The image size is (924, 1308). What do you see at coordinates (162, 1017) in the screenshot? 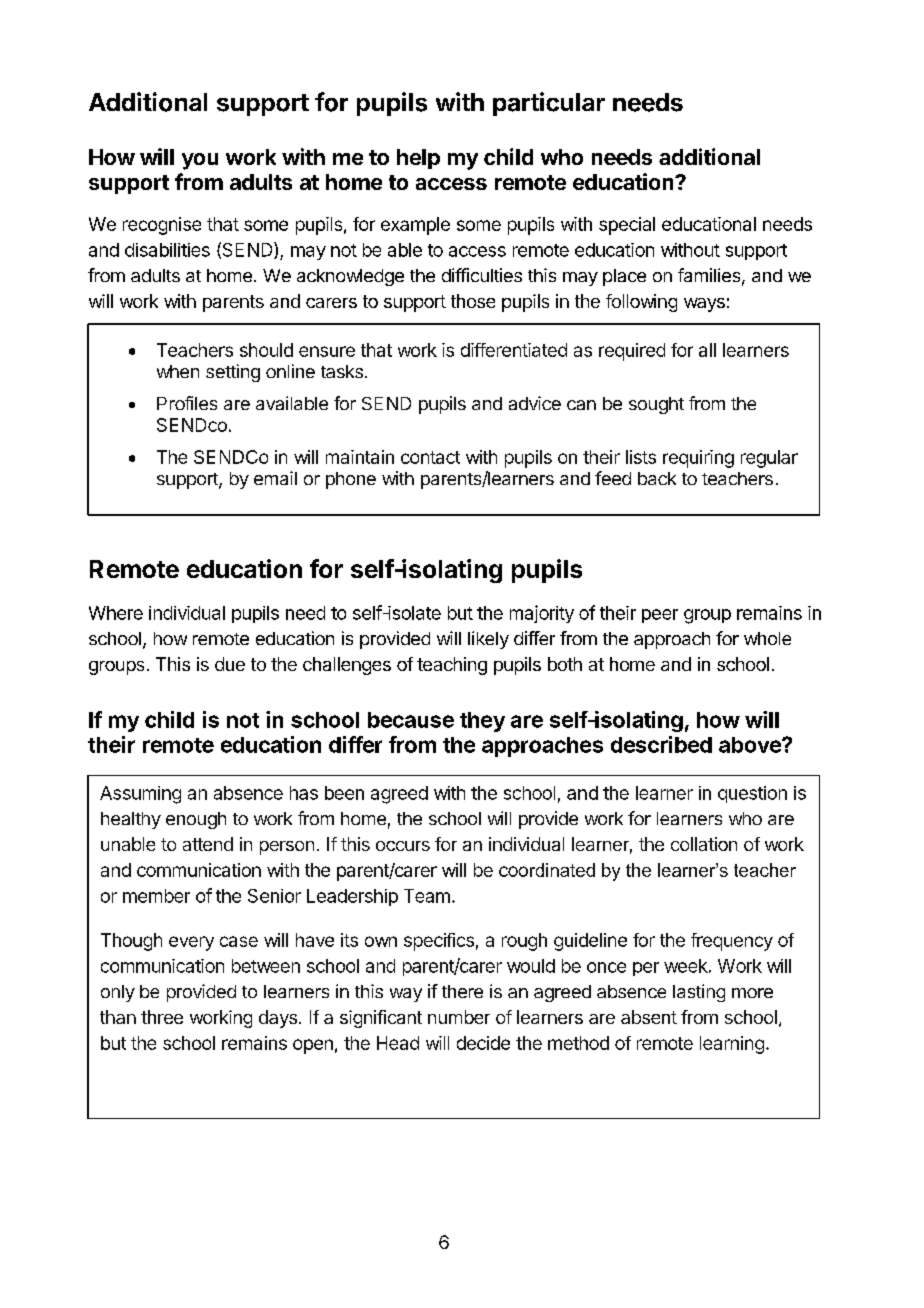
I see `three` at bounding box center [162, 1017].
